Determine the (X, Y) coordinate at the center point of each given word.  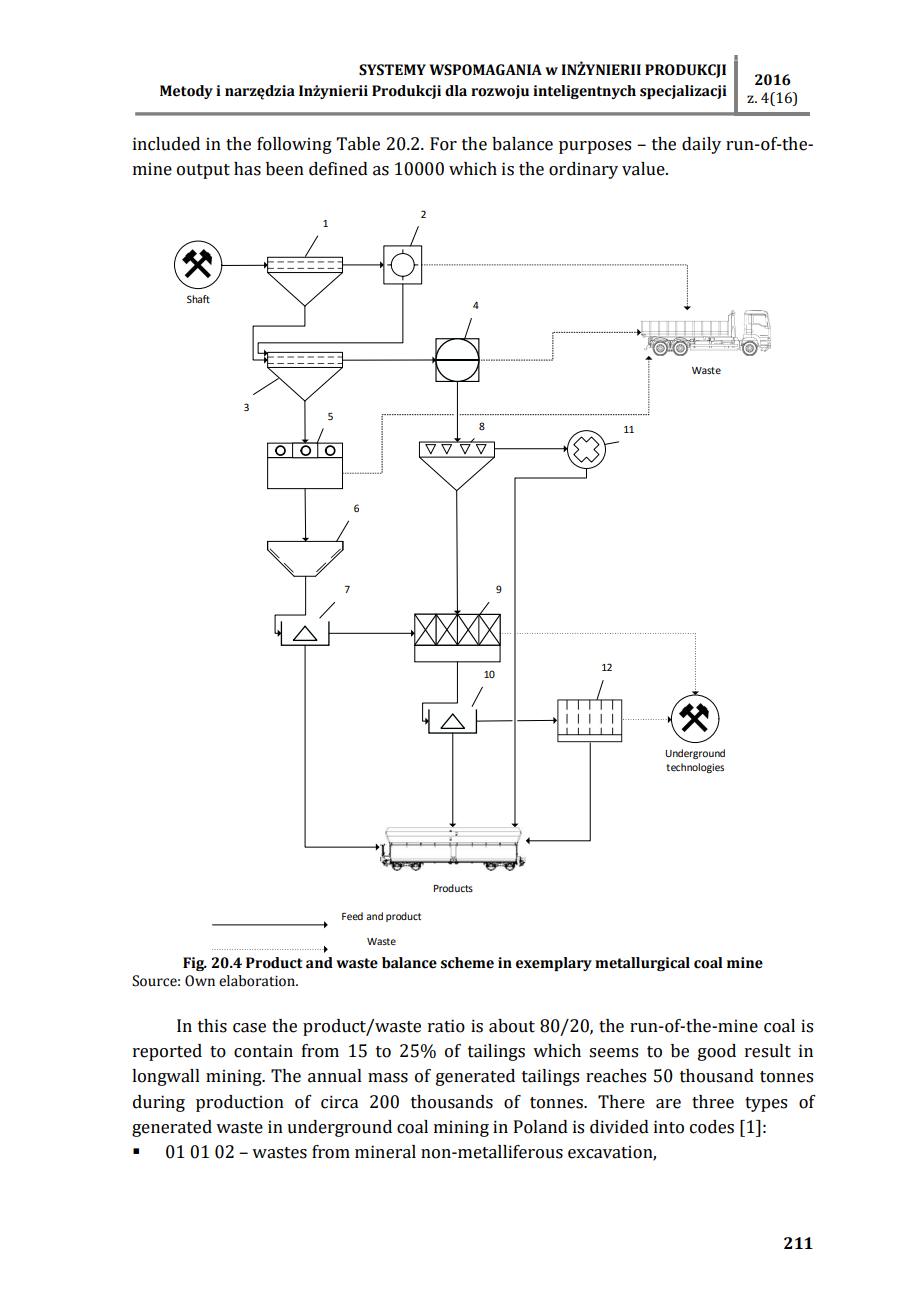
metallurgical (642, 964)
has (247, 169)
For (443, 144)
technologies (695, 768)
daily (701, 145)
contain (263, 1051)
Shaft (198, 299)
